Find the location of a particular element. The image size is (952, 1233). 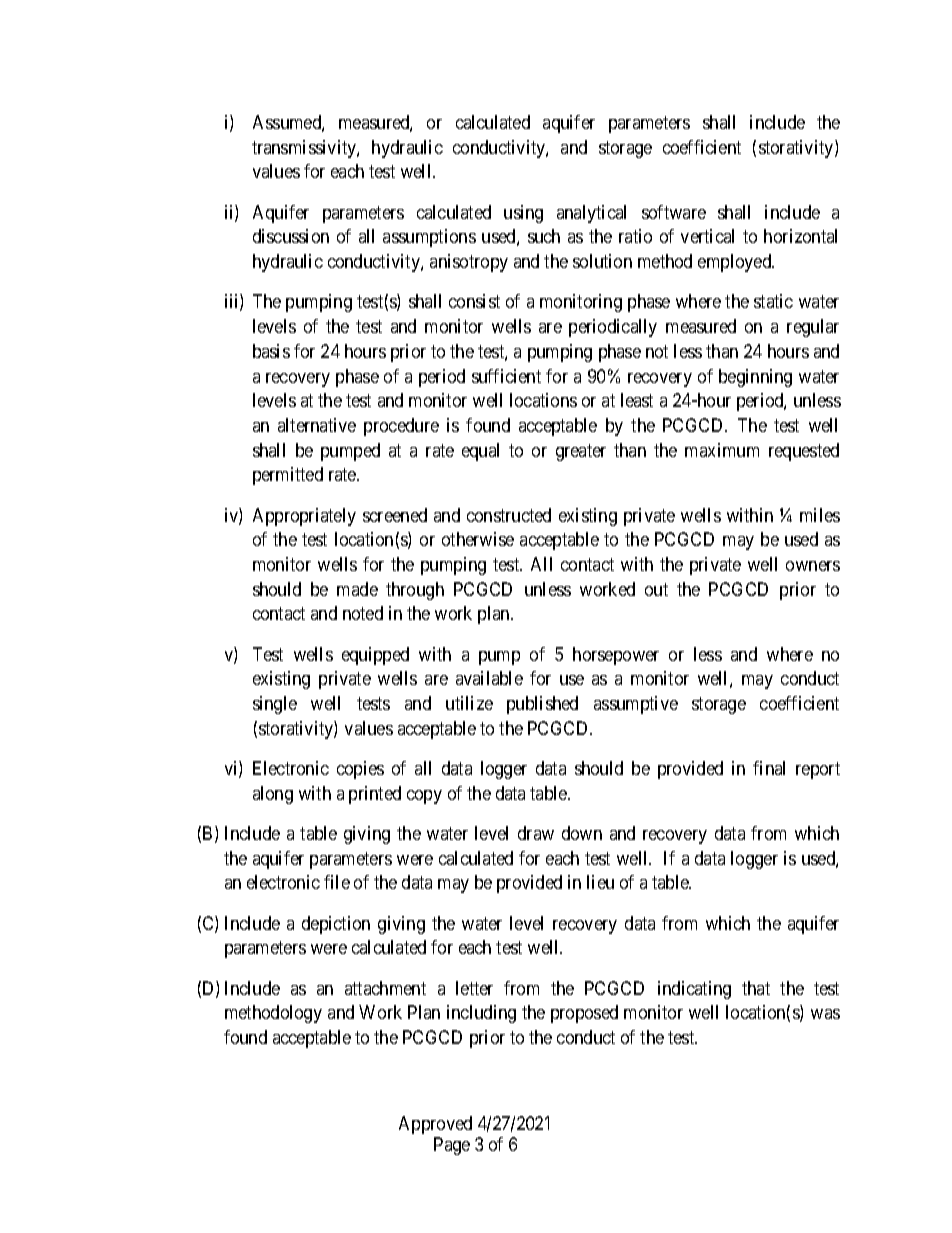

printed is located at coordinates (375, 795).
